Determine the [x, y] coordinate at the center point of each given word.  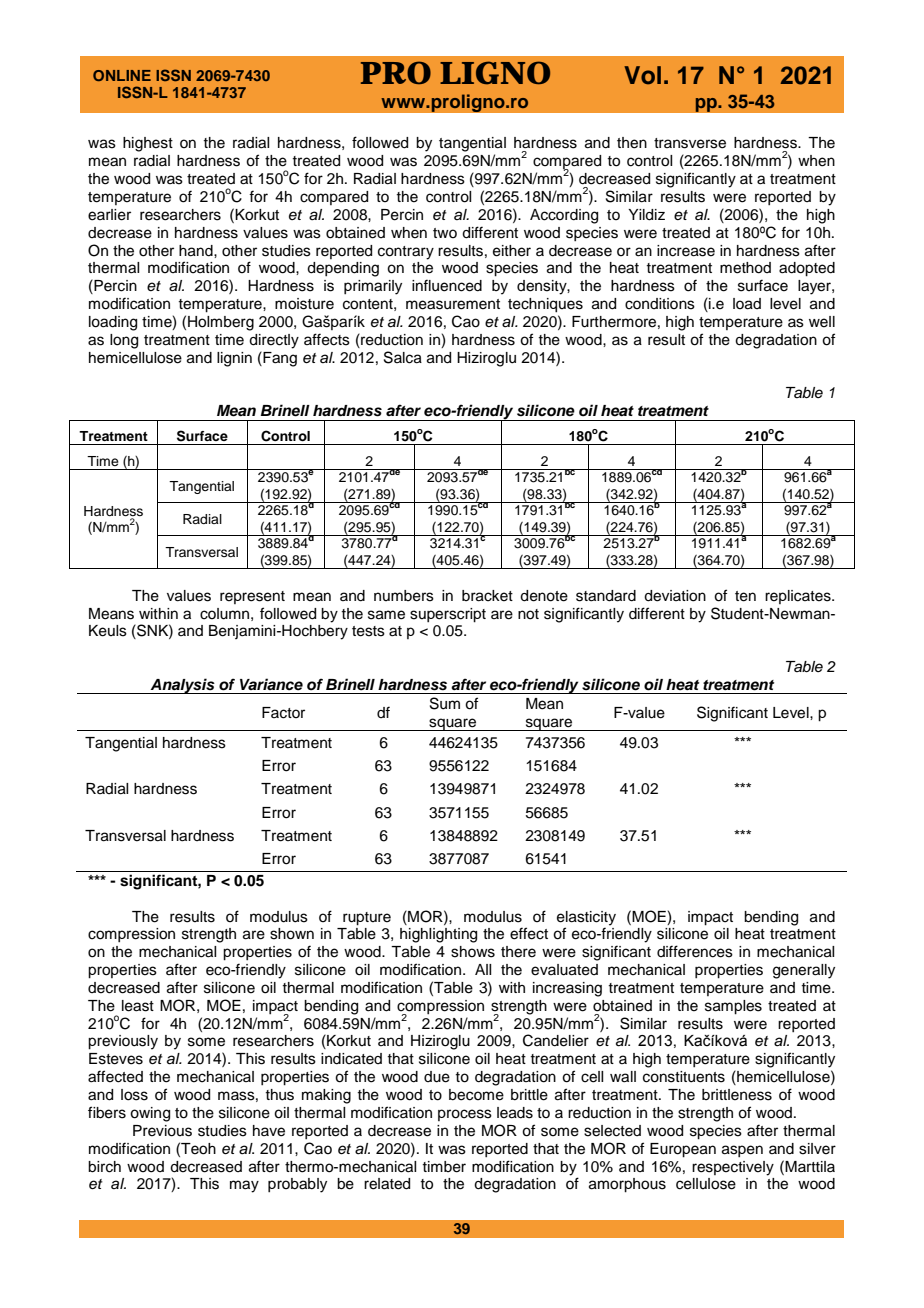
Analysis [182, 686]
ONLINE [122, 75]
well [822, 322]
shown [292, 934]
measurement [453, 304]
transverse [690, 143]
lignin [234, 359]
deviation [675, 596]
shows [473, 952]
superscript [448, 615]
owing [150, 1114]
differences [695, 951]
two [445, 233]
